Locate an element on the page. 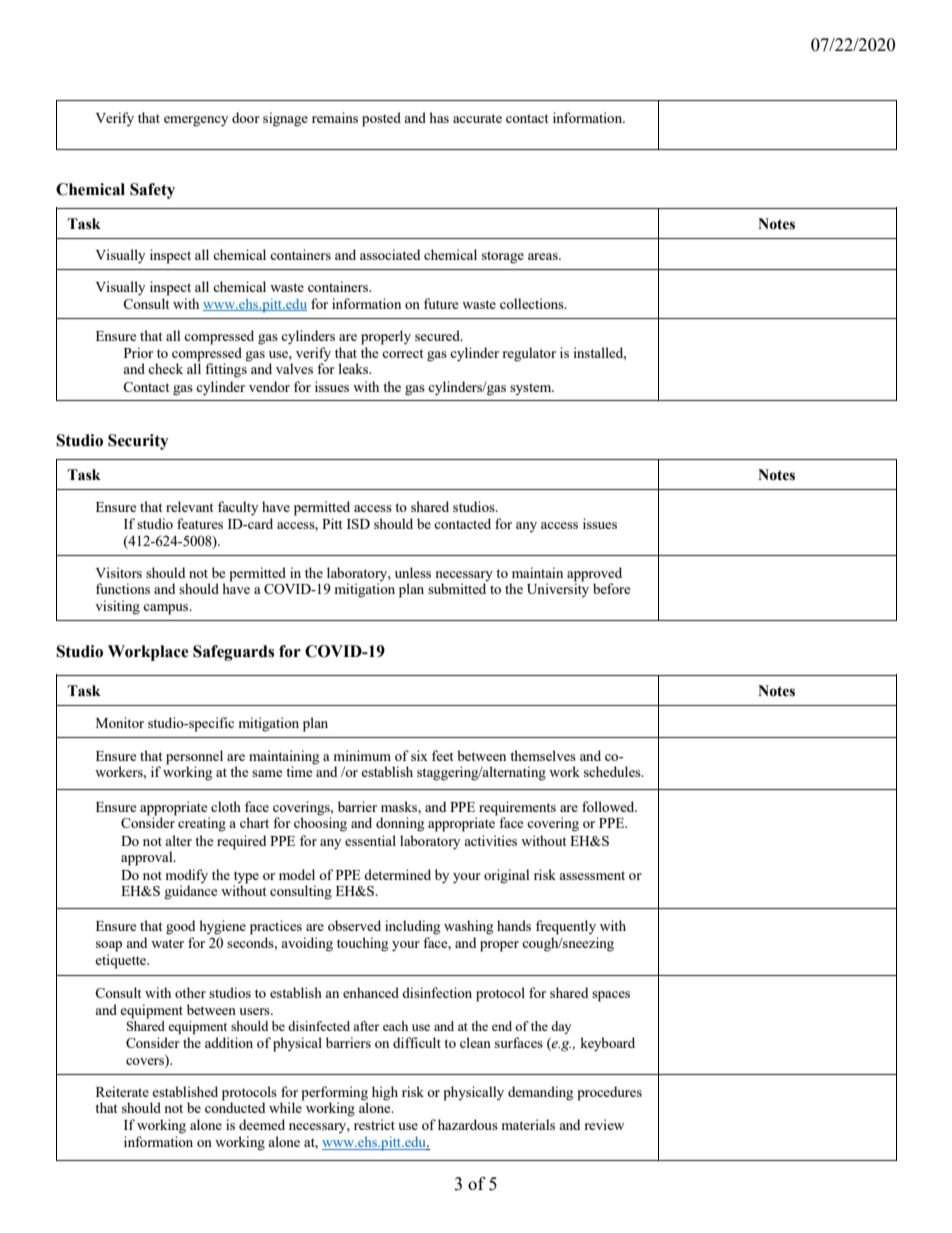  emergency is located at coordinates (196, 121).
